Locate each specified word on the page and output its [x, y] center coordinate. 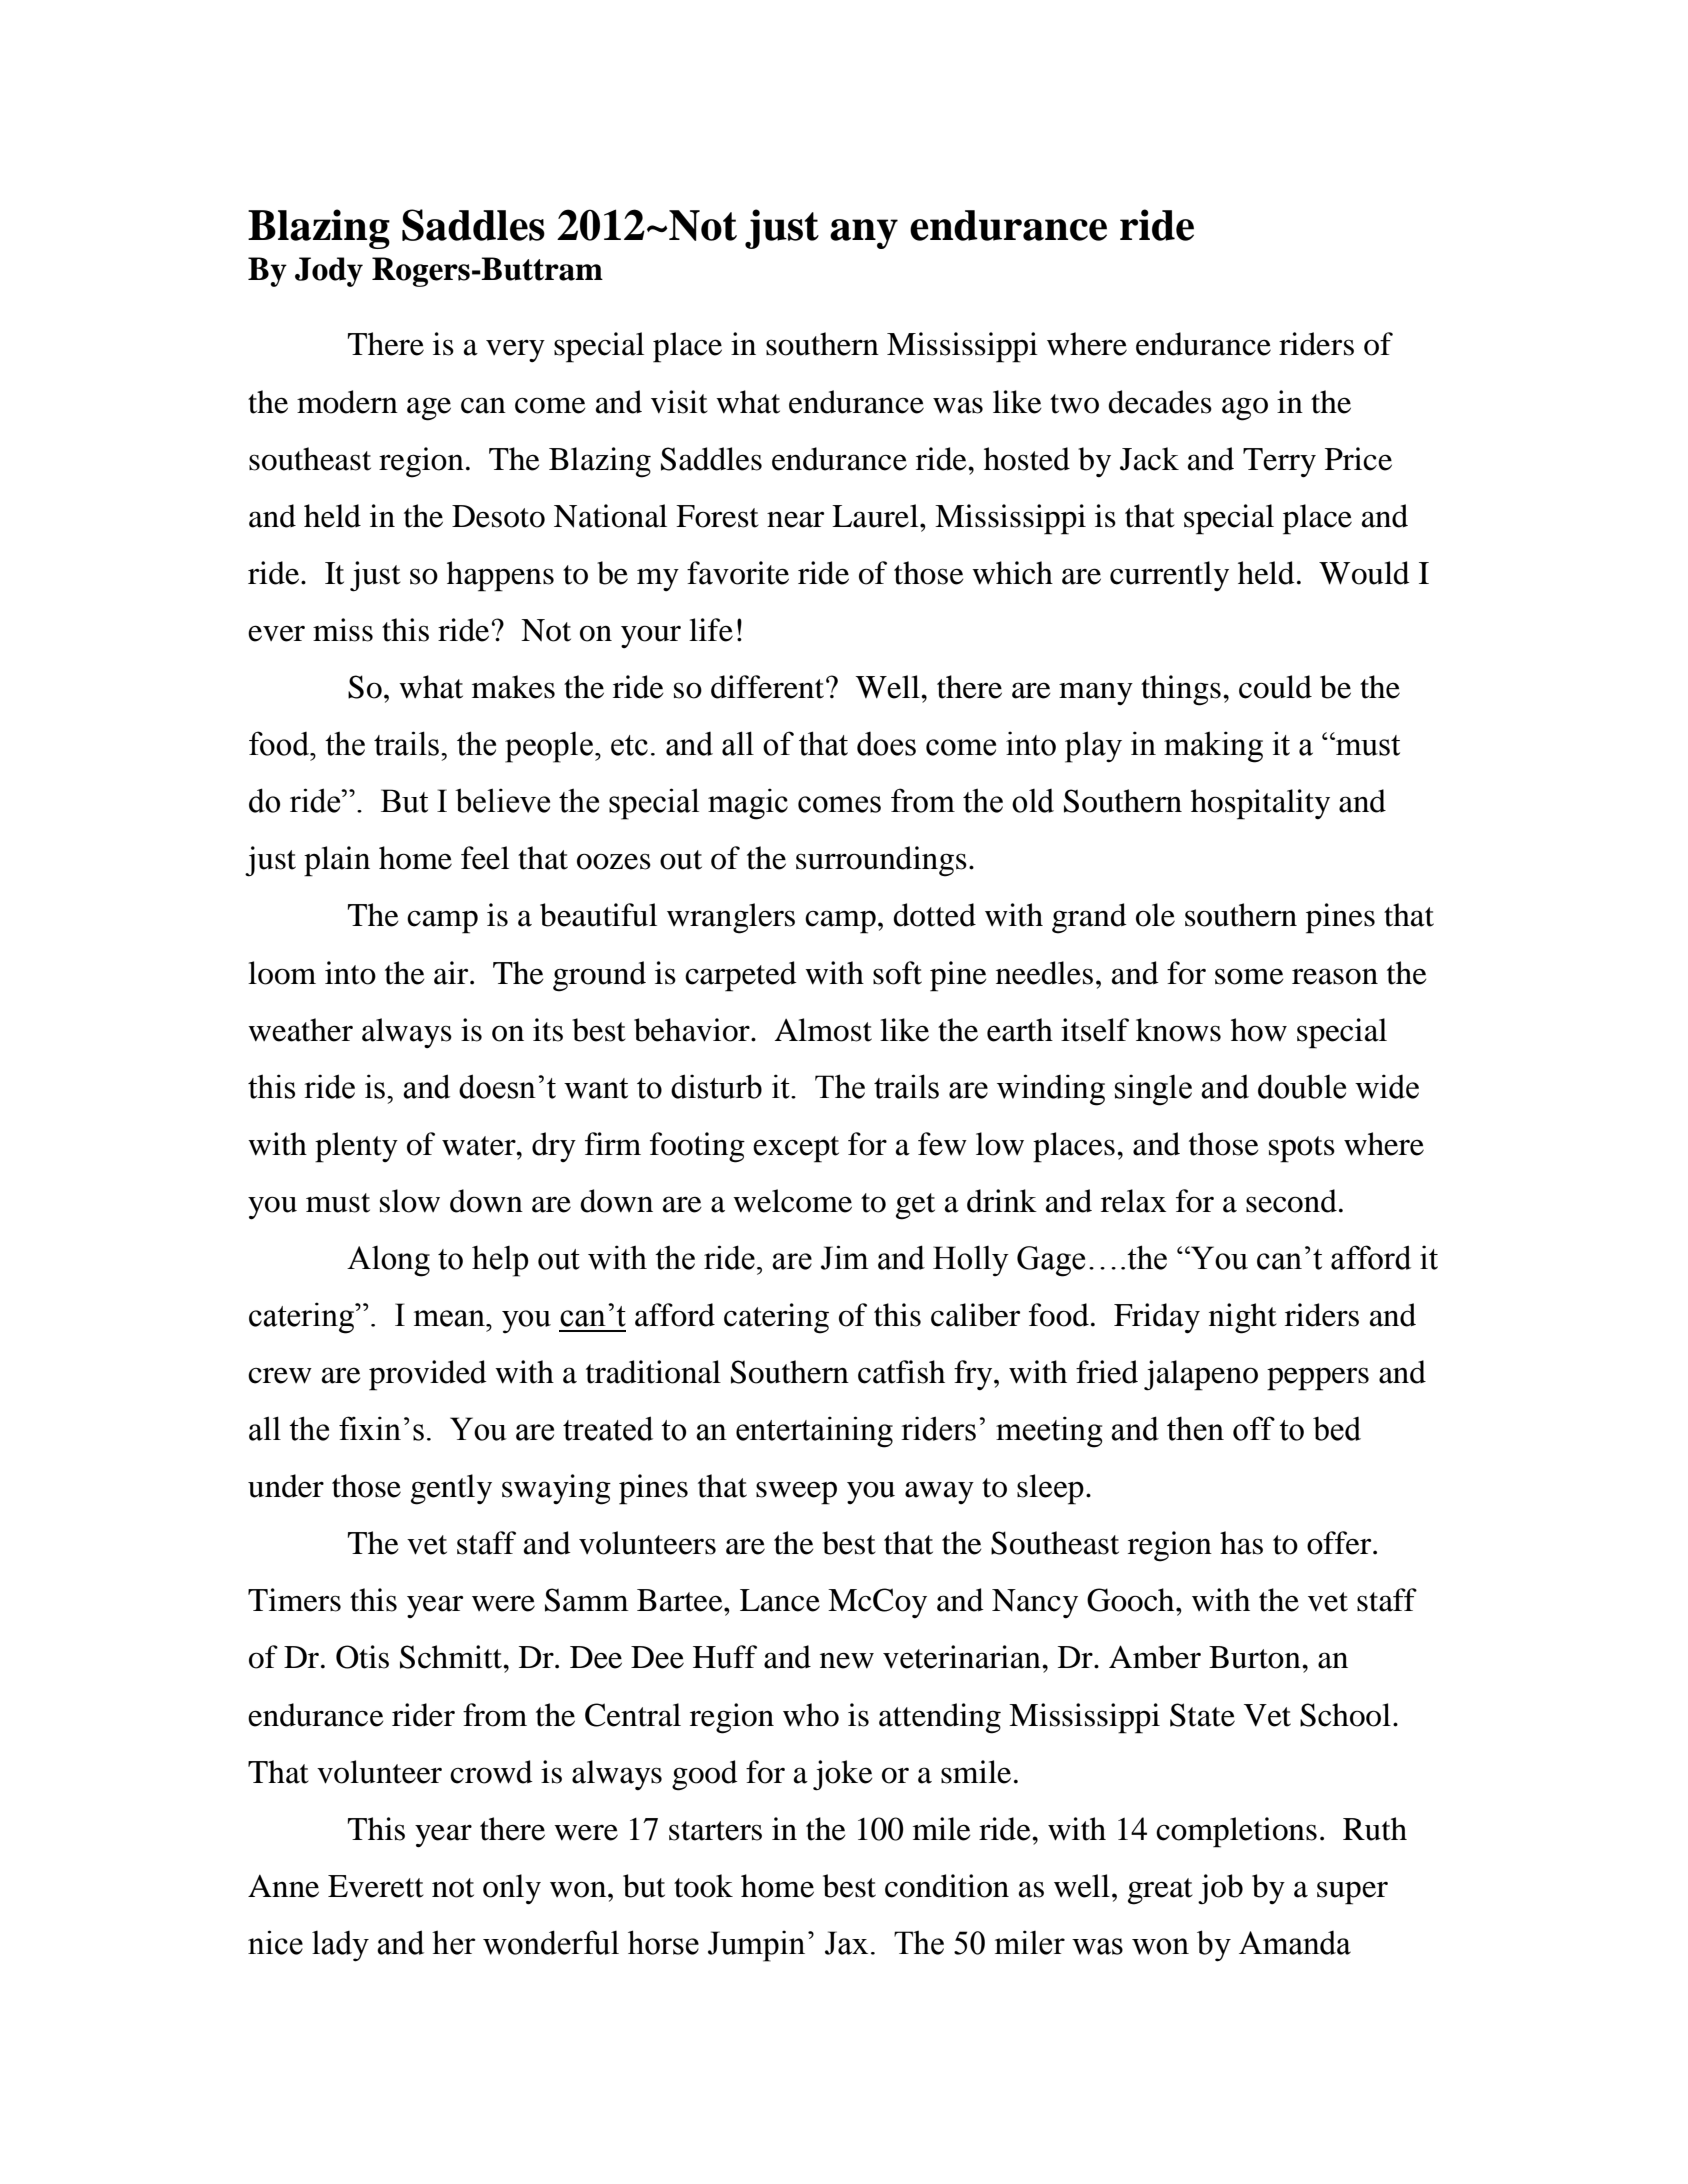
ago [1245, 409]
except [796, 1149]
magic [748, 804]
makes [513, 687]
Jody [329, 272]
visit [679, 402]
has [1241, 1543]
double [1302, 1086]
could [1275, 687]
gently [451, 1489]
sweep [796, 1493]
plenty [356, 1147]
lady [340, 1946]
